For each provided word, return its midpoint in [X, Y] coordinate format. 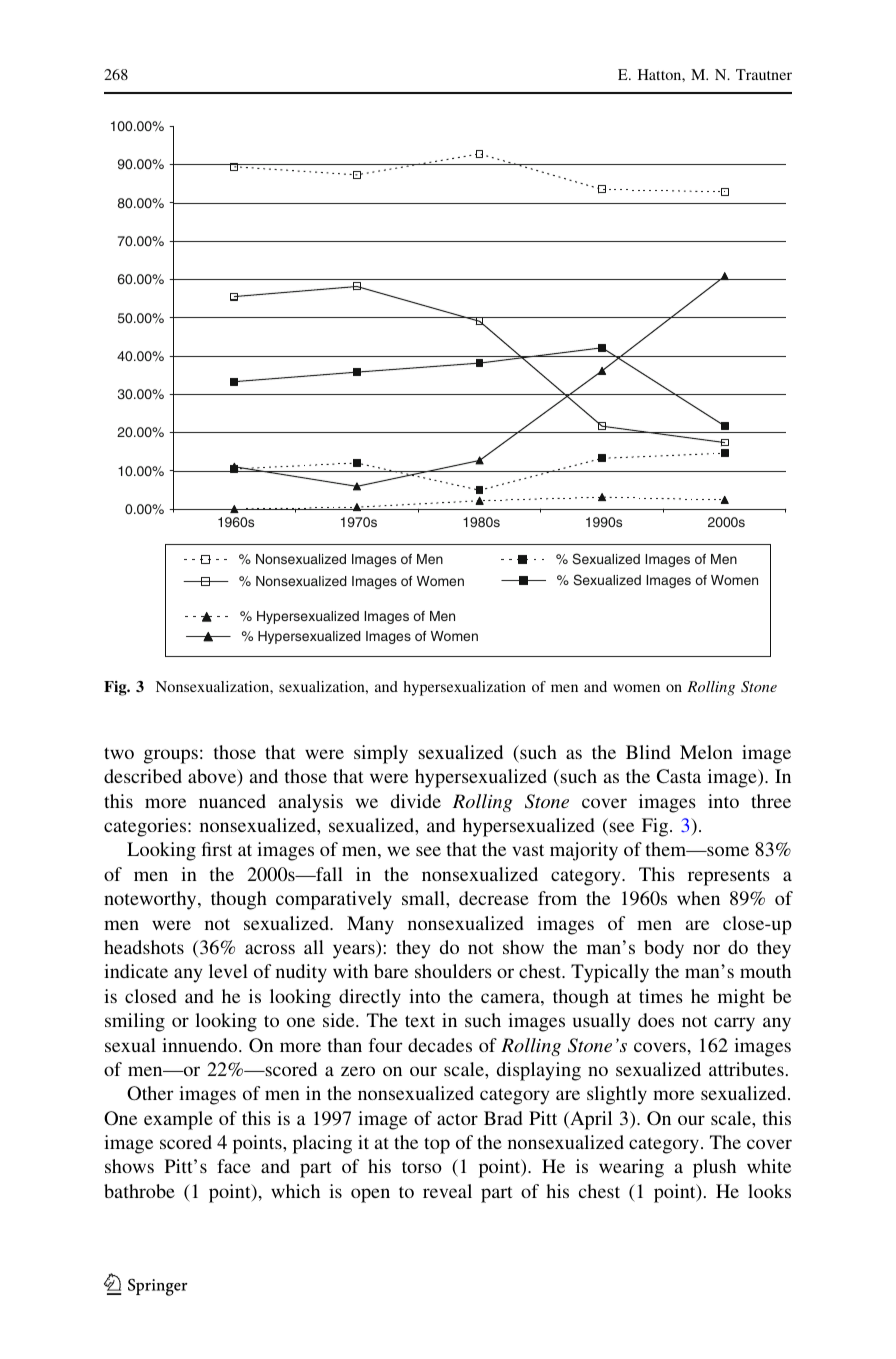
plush [714, 1168]
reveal [447, 1191]
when [698, 898]
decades [440, 1045]
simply [381, 754]
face [234, 1166]
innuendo [201, 1045]
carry [734, 1024]
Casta [679, 776]
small [424, 898]
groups [171, 756]
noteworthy [151, 900]
